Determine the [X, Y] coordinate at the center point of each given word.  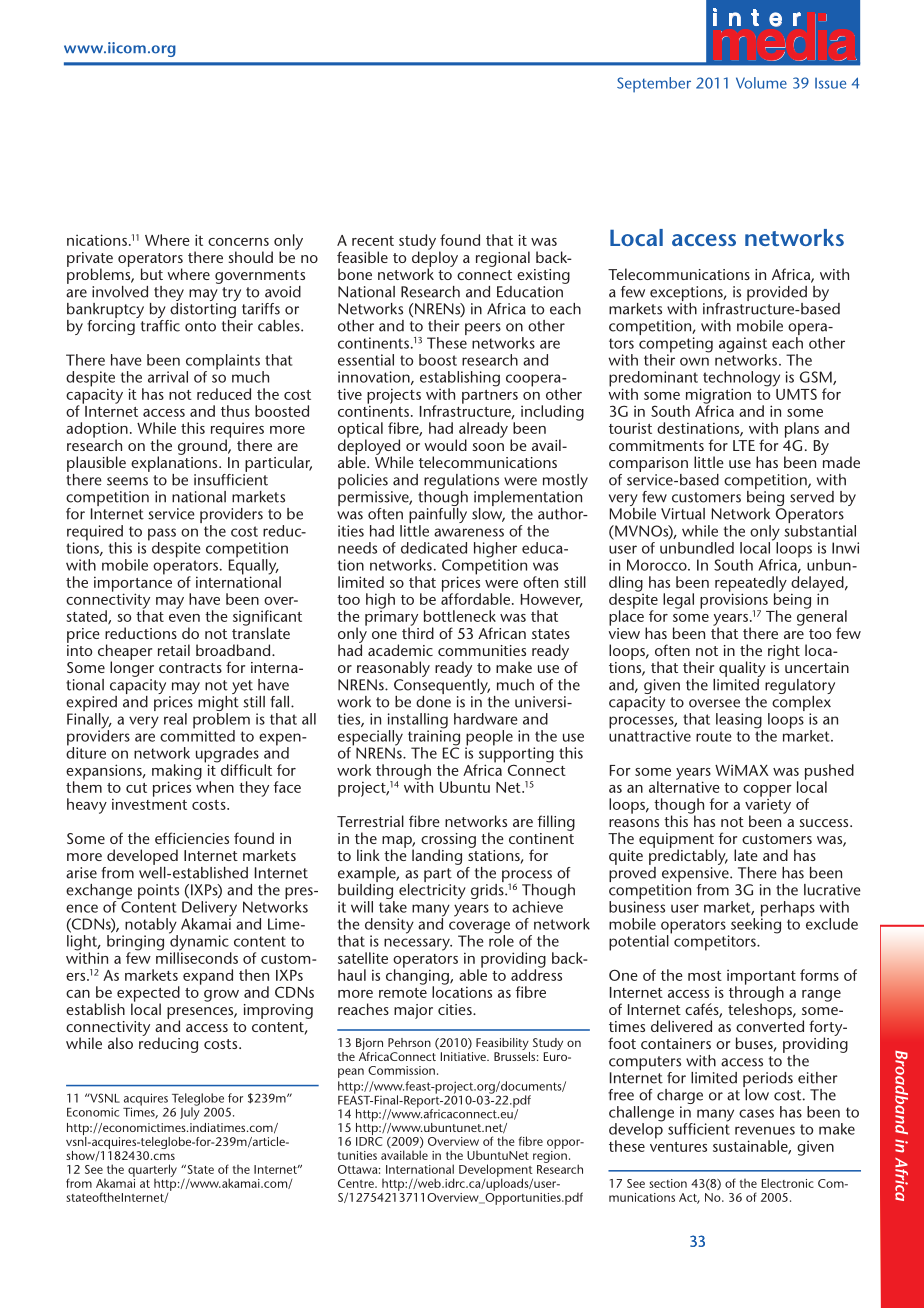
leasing [739, 722]
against [743, 346]
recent [373, 241]
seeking [754, 926]
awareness [469, 532]
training [434, 738]
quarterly [152, 1170]
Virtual [683, 514]
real [175, 719]
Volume [761, 83]
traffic [159, 324]
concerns [238, 242]
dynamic [200, 943]
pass [162, 535]
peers [483, 329]
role [501, 940]
